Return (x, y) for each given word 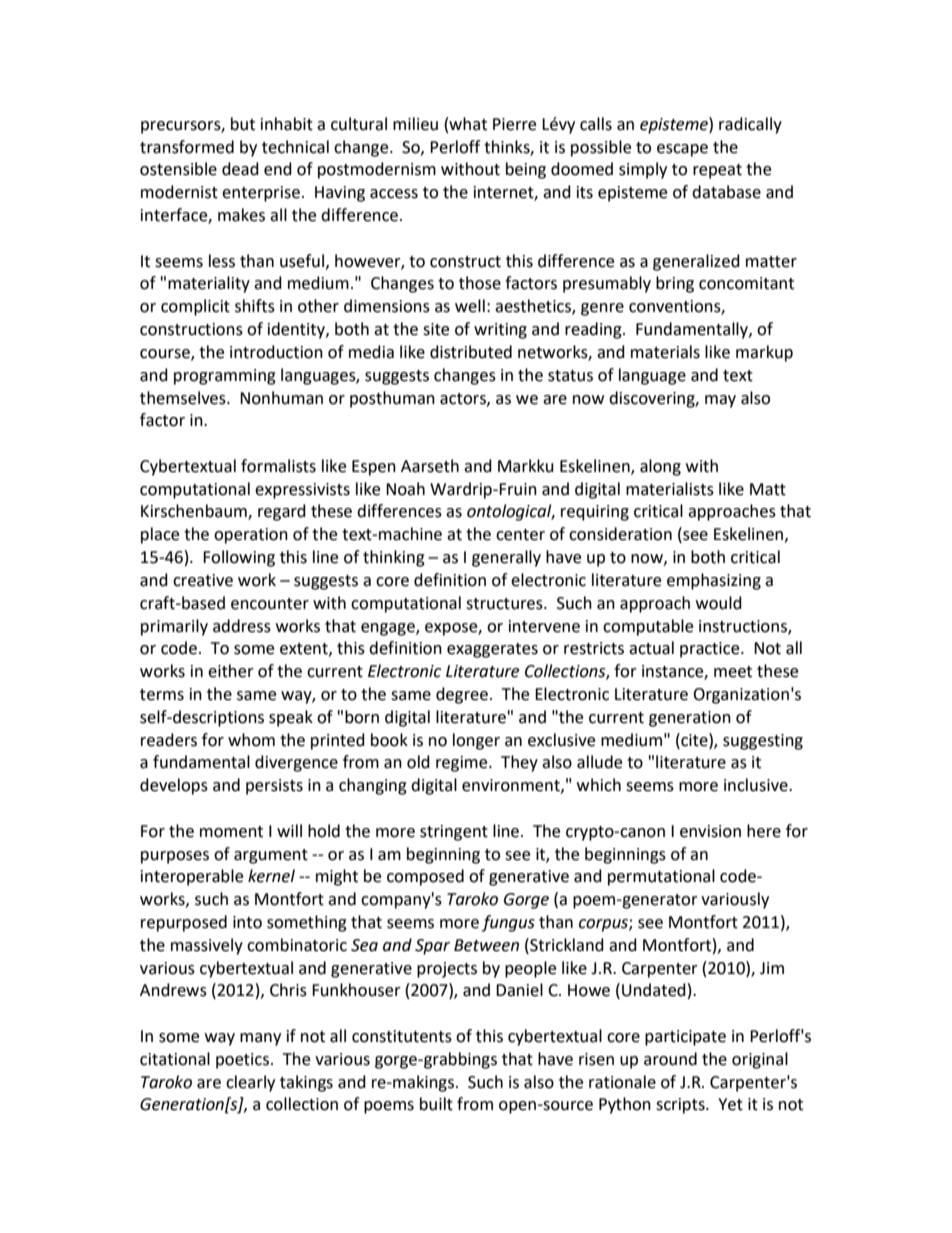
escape (682, 150)
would (719, 603)
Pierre (514, 124)
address (242, 626)
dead (240, 169)
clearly (250, 1083)
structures (505, 604)
